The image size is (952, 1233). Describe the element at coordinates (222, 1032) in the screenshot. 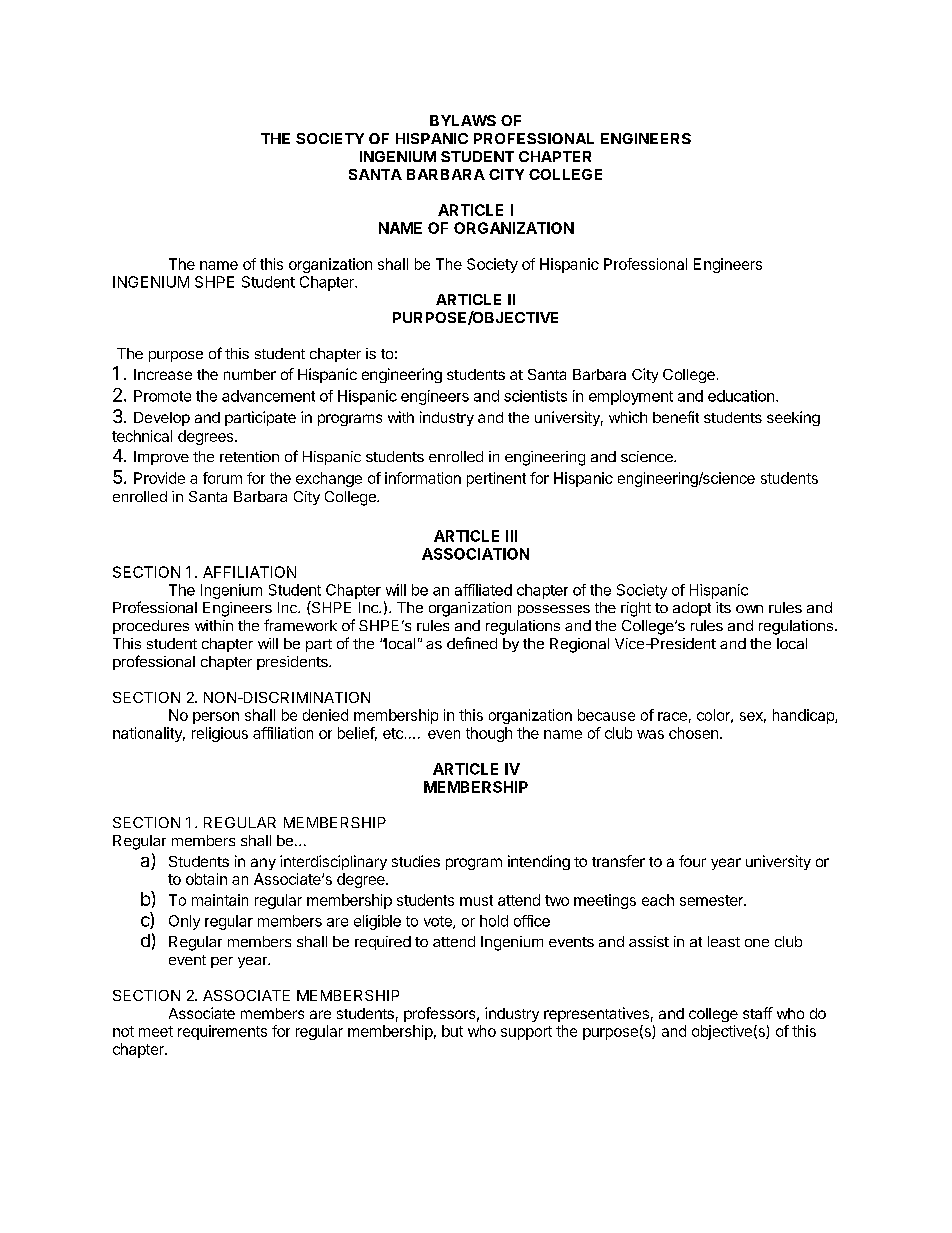

I see `requirements` at that location.
